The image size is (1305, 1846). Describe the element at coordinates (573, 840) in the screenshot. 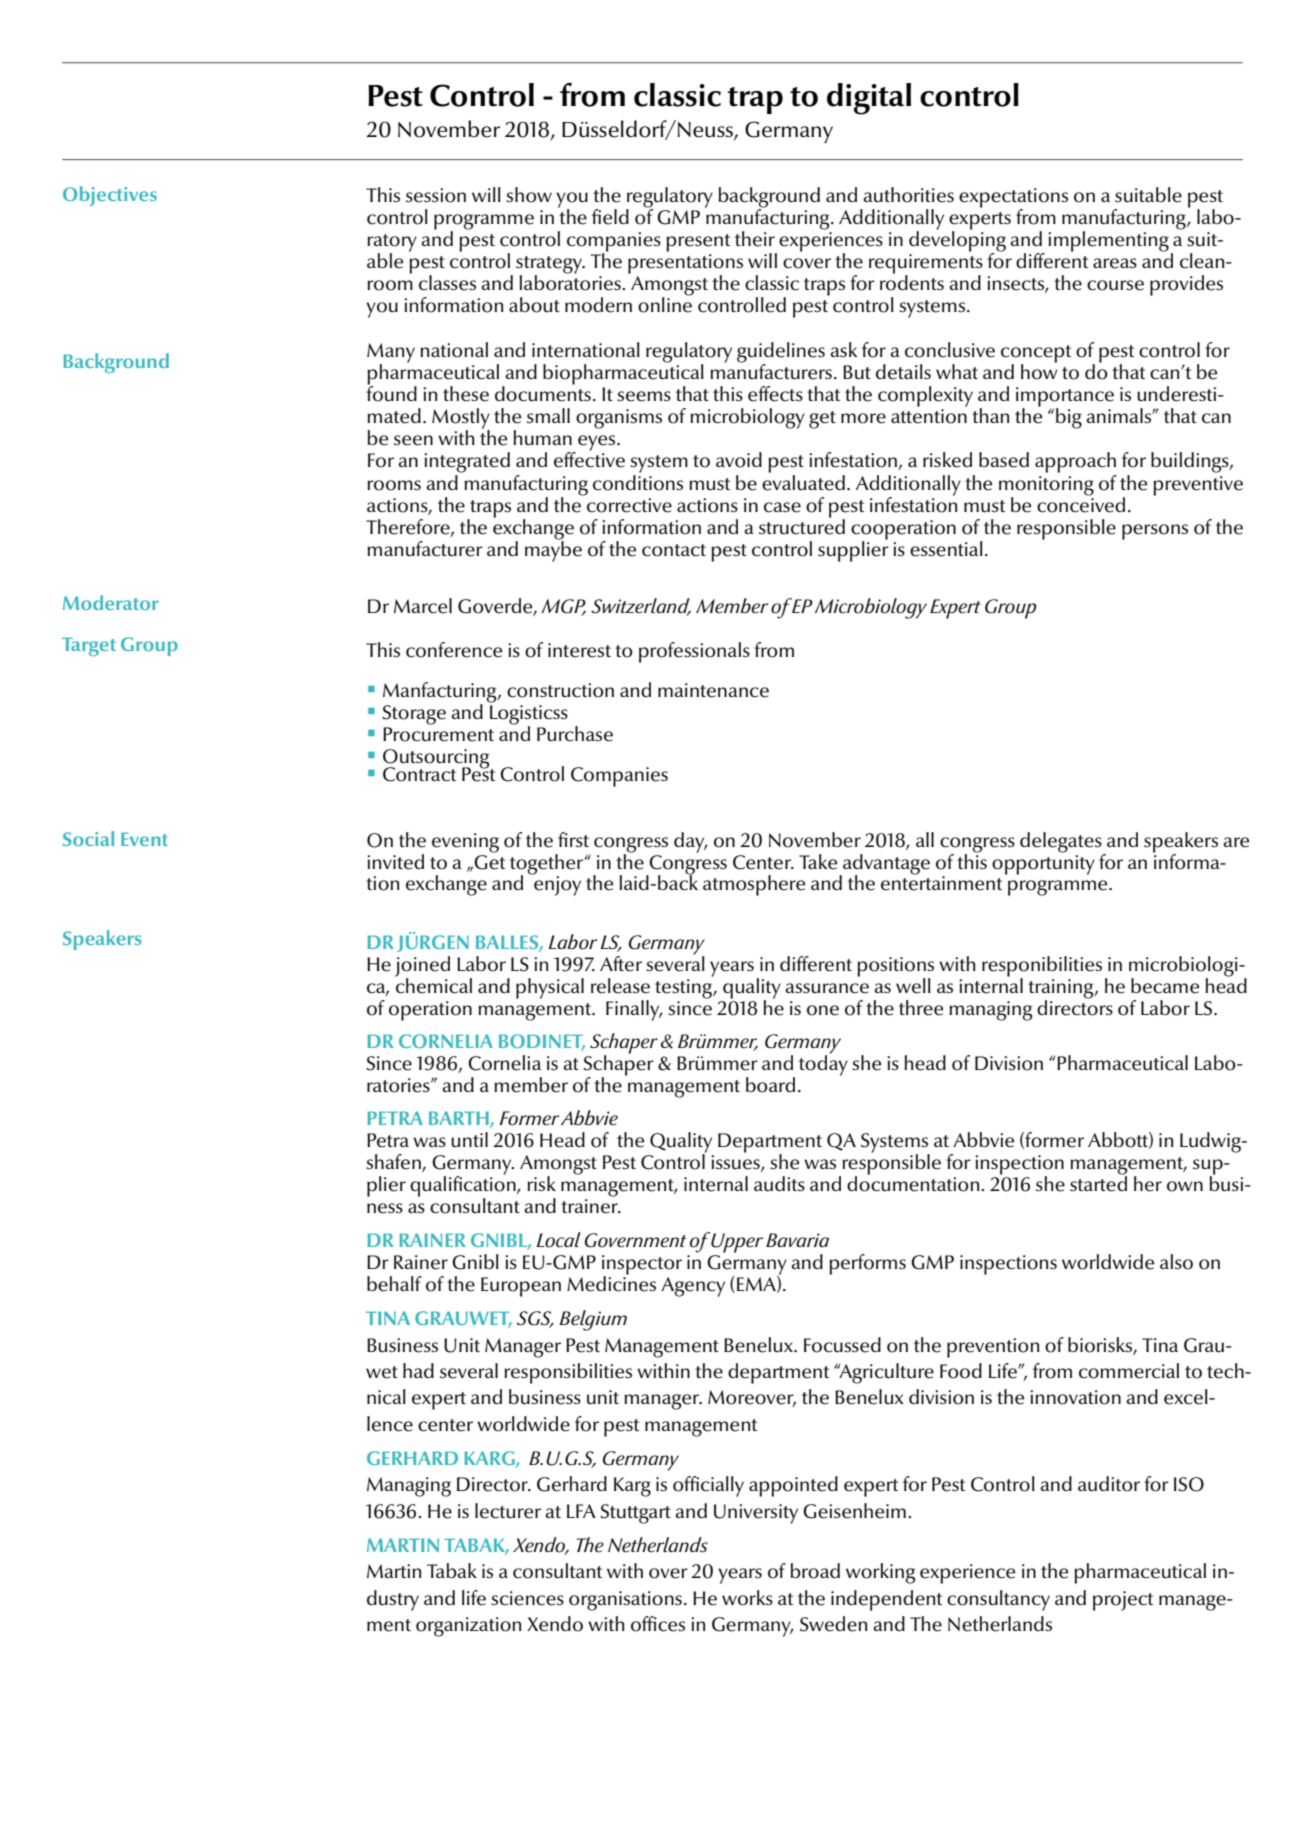

I see `first` at that location.
